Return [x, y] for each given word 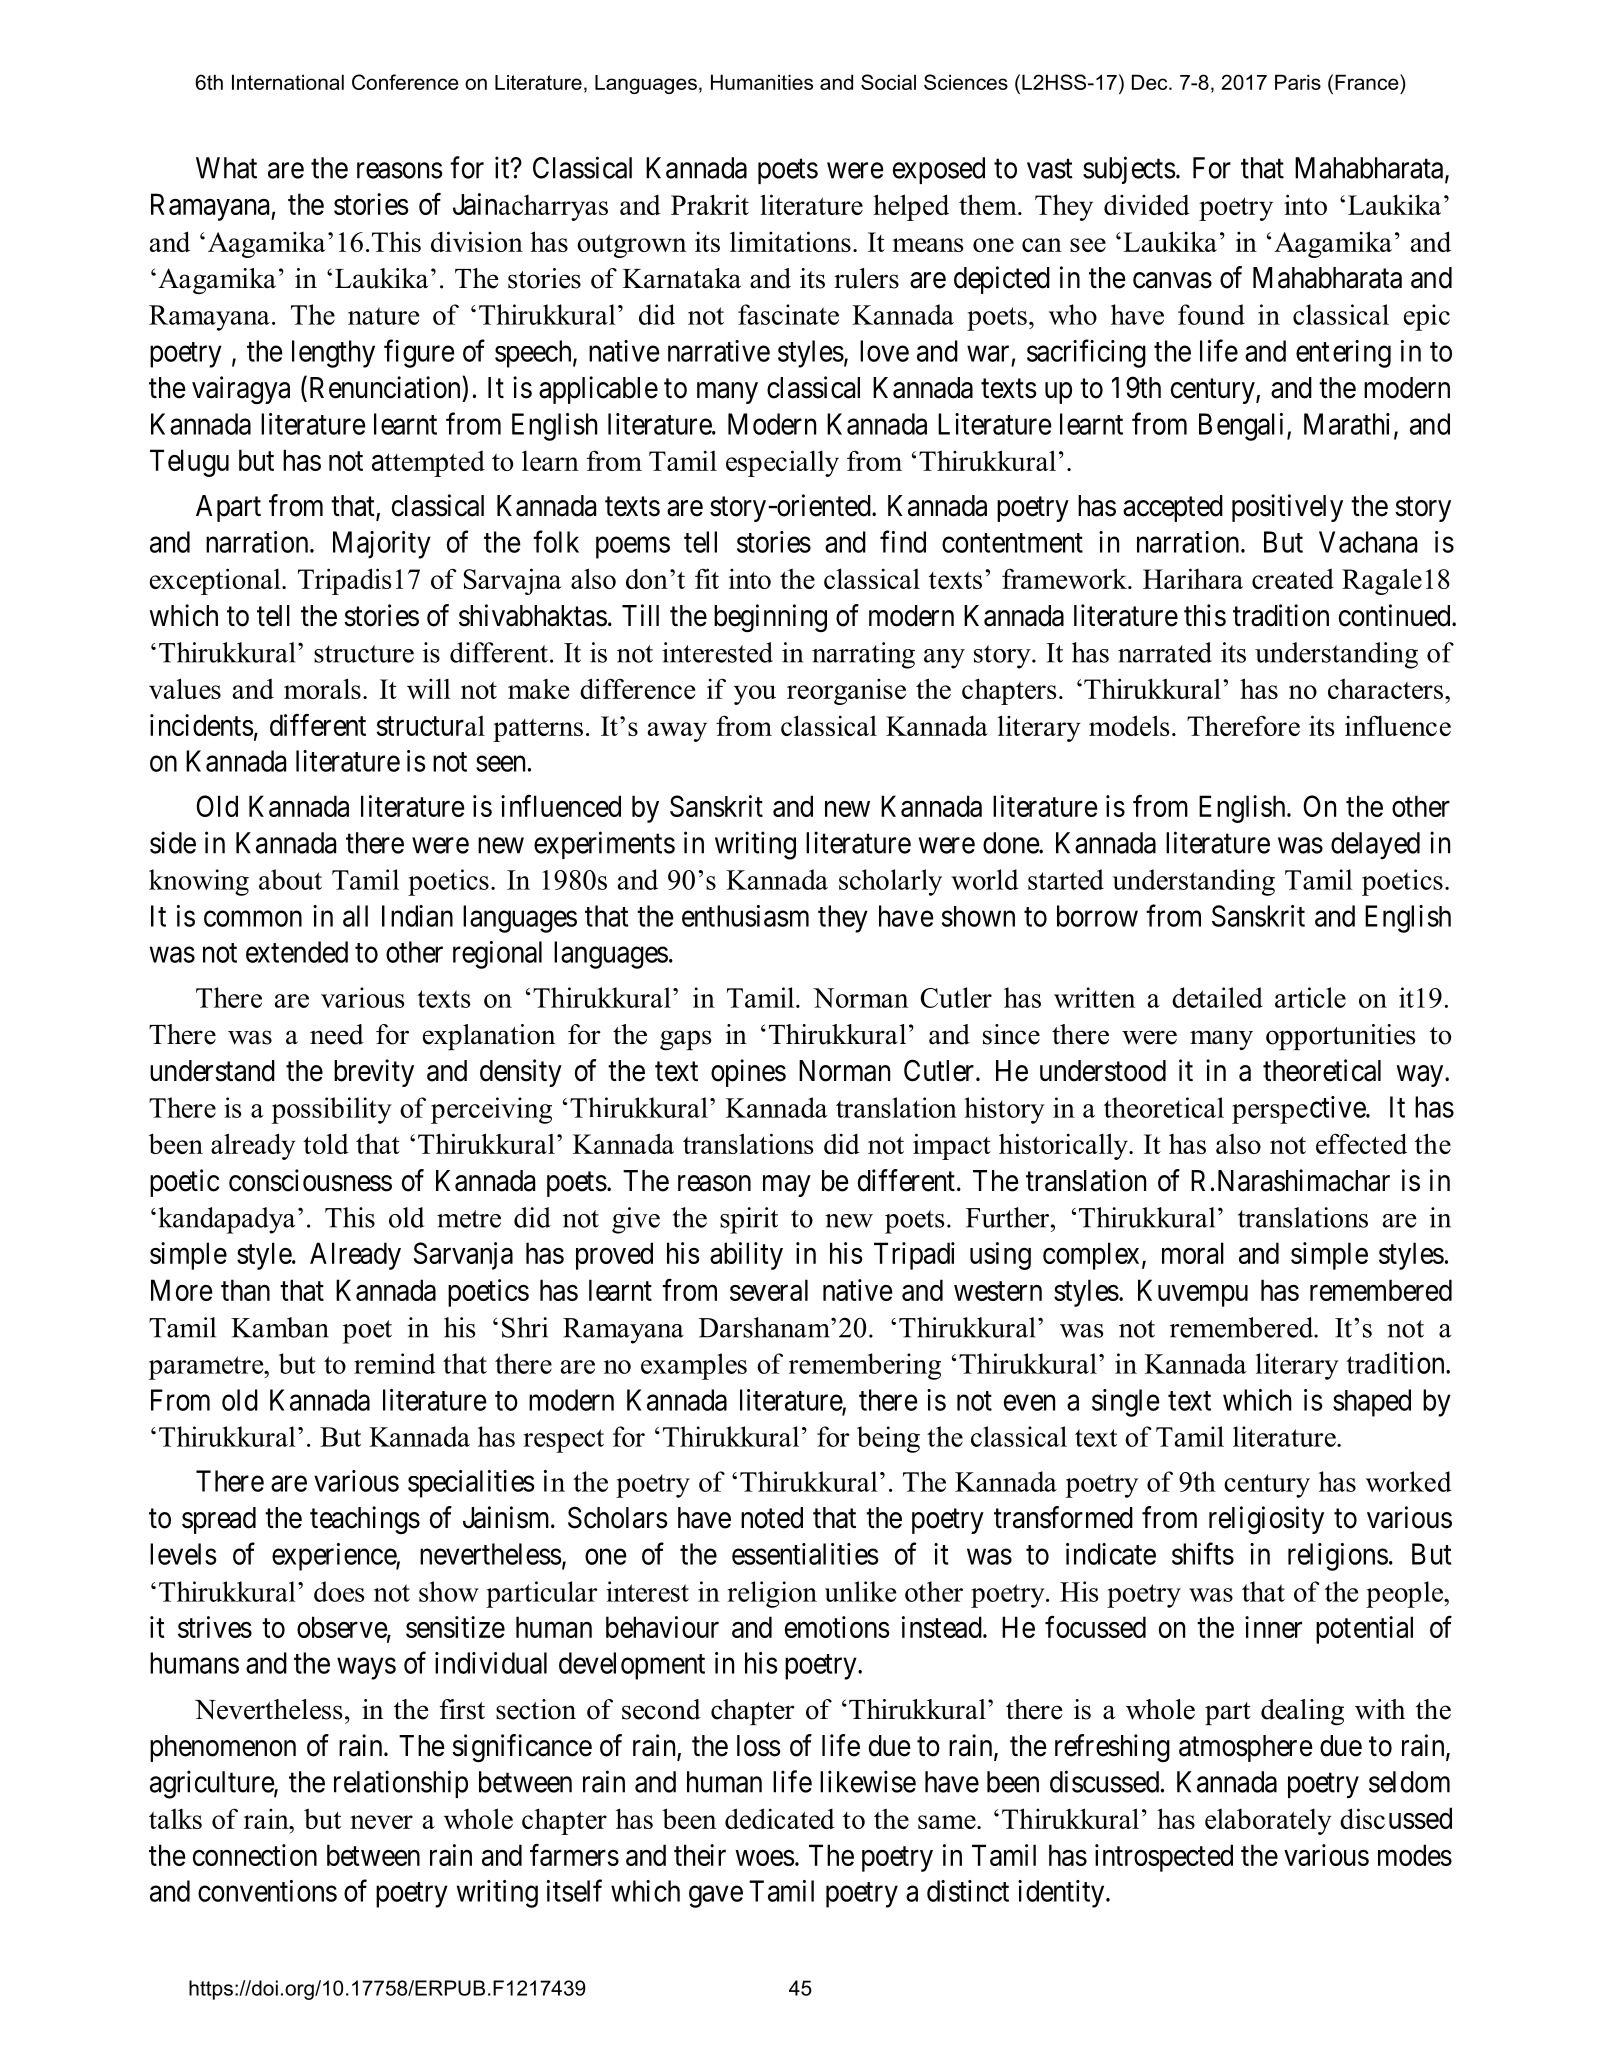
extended [297, 952]
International [288, 82]
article [1310, 997]
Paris [1298, 82]
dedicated [780, 1818]
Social [888, 82]
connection [255, 1855]
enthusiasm [745, 916]
